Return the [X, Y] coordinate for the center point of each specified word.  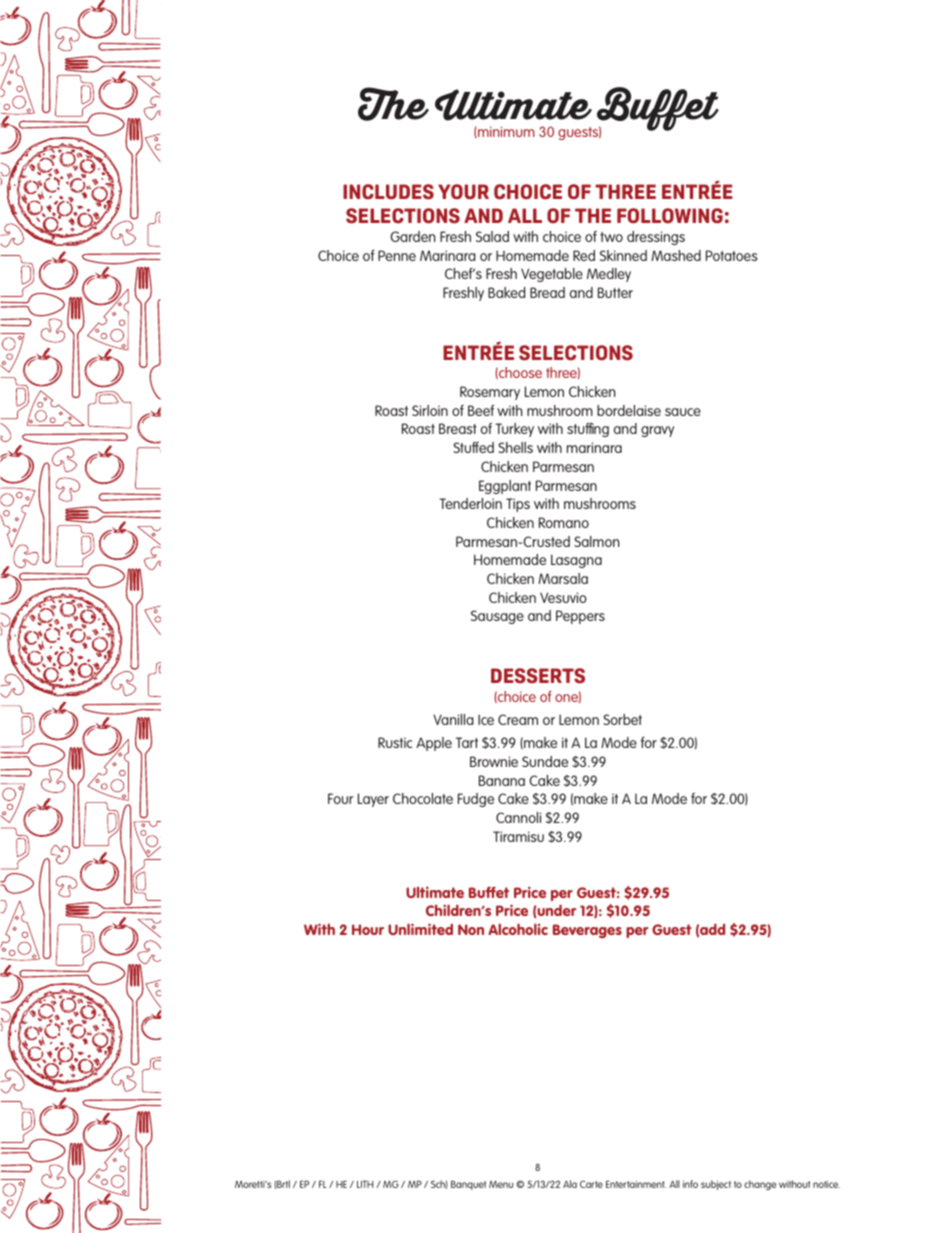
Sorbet [622, 719]
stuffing [588, 429]
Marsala [563, 578]
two [611, 237]
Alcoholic [518, 929]
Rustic [395, 742]
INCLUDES [388, 192]
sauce [683, 412]
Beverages [587, 931]
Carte [591, 1184]
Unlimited [420, 929]
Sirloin [430, 410]
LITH [365, 1184]
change [760, 1185]
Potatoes [732, 255]
